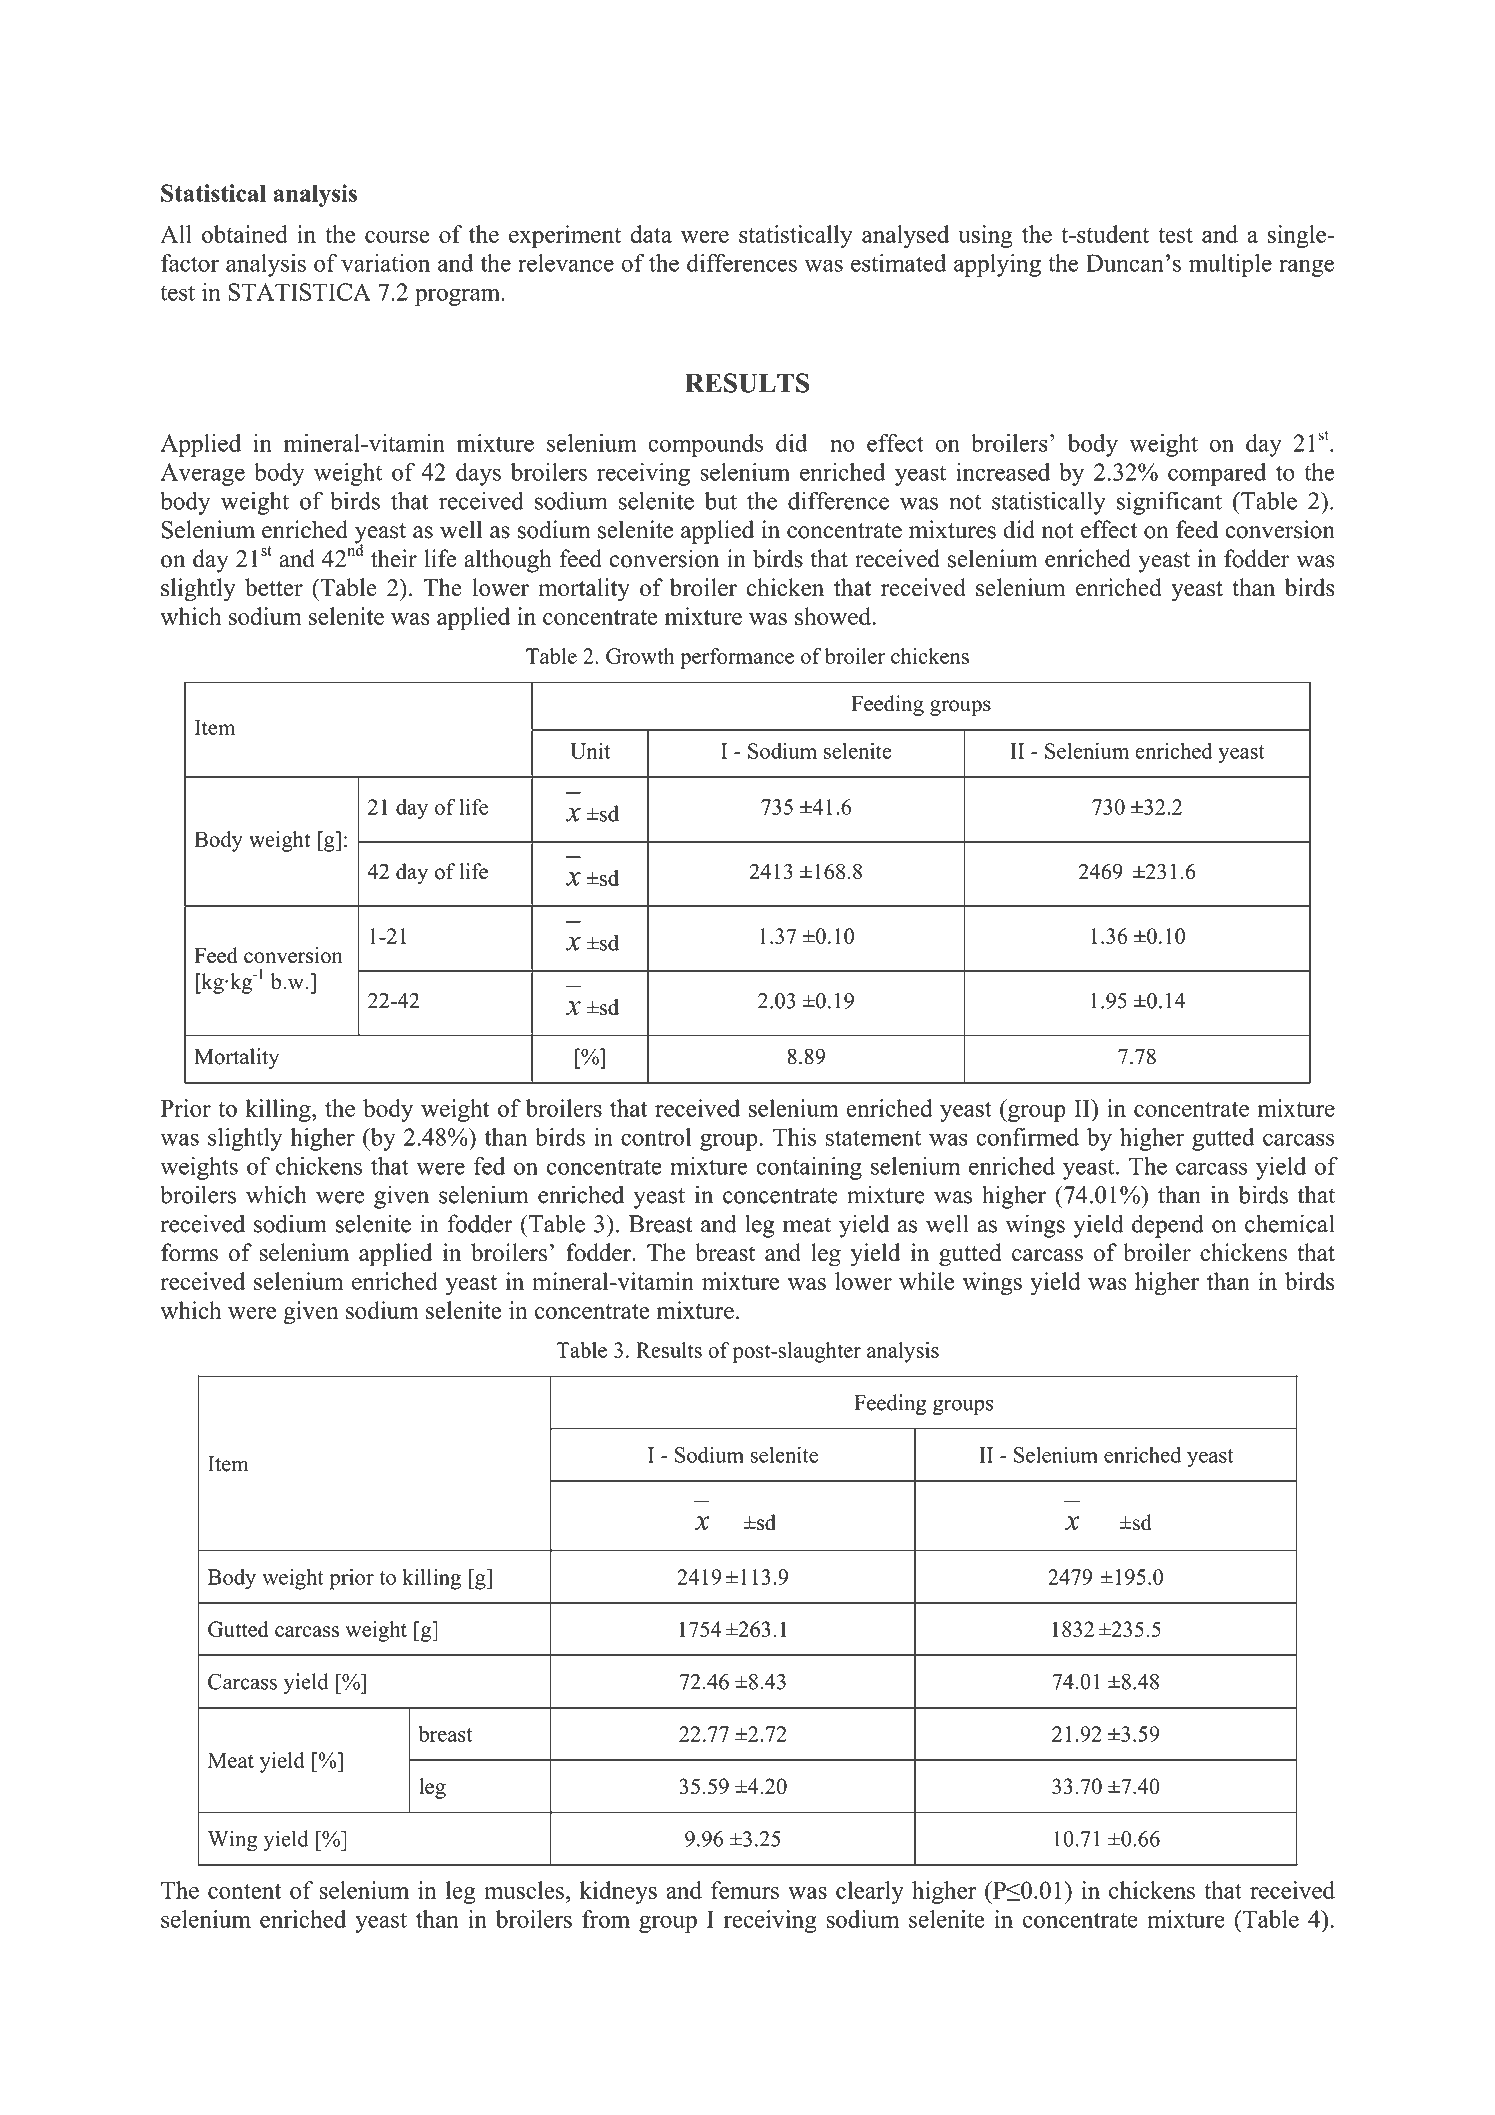  What do you see at coordinates (651, 234) in the image?
I see `data` at bounding box center [651, 234].
